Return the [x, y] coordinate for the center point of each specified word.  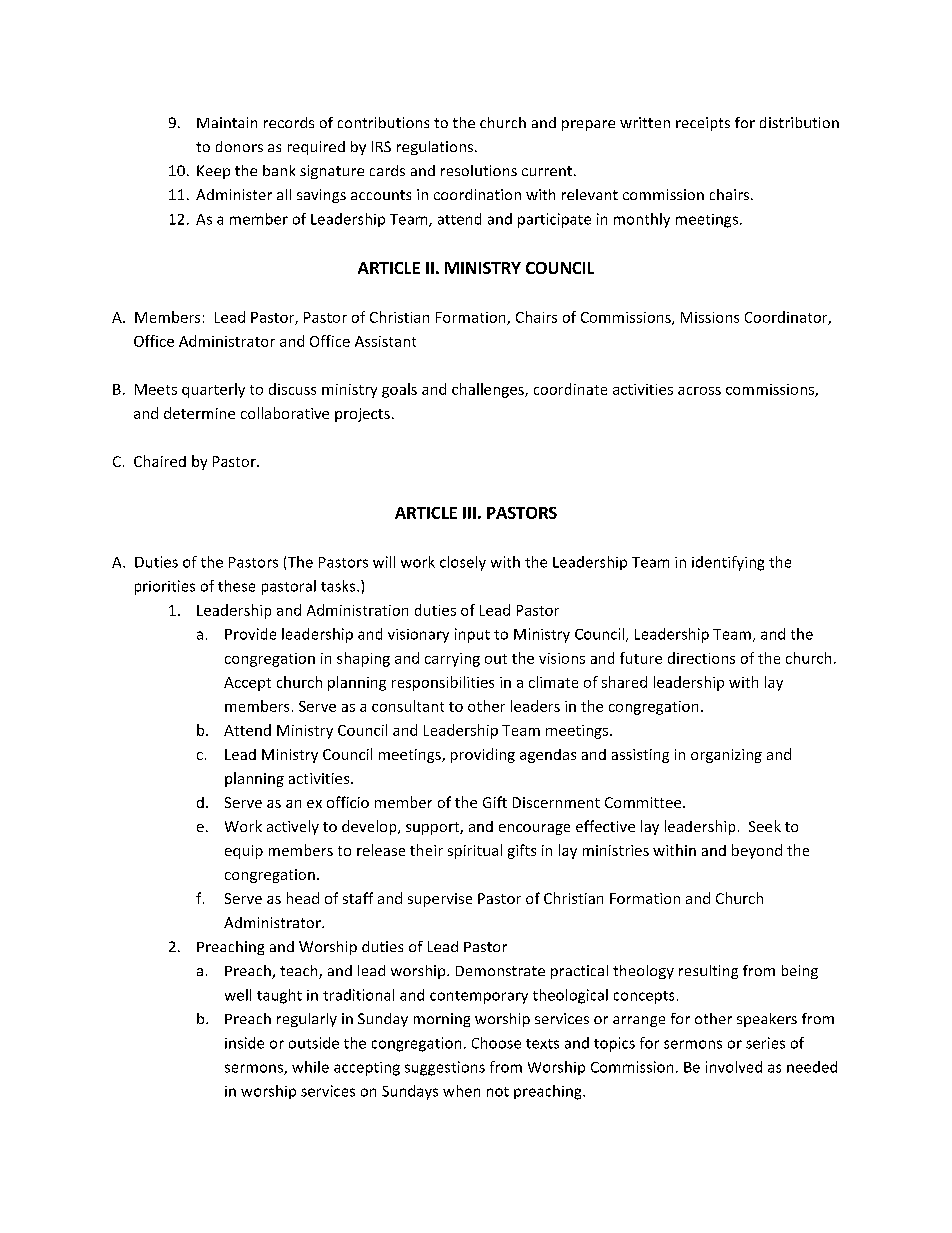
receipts [703, 124]
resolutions [479, 170]
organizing [726, 756]
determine [199, 413]
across [699, 391]
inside [244, 1043]
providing [483, 755]
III [469, 513]
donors [239, 146]
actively [293, 827]
